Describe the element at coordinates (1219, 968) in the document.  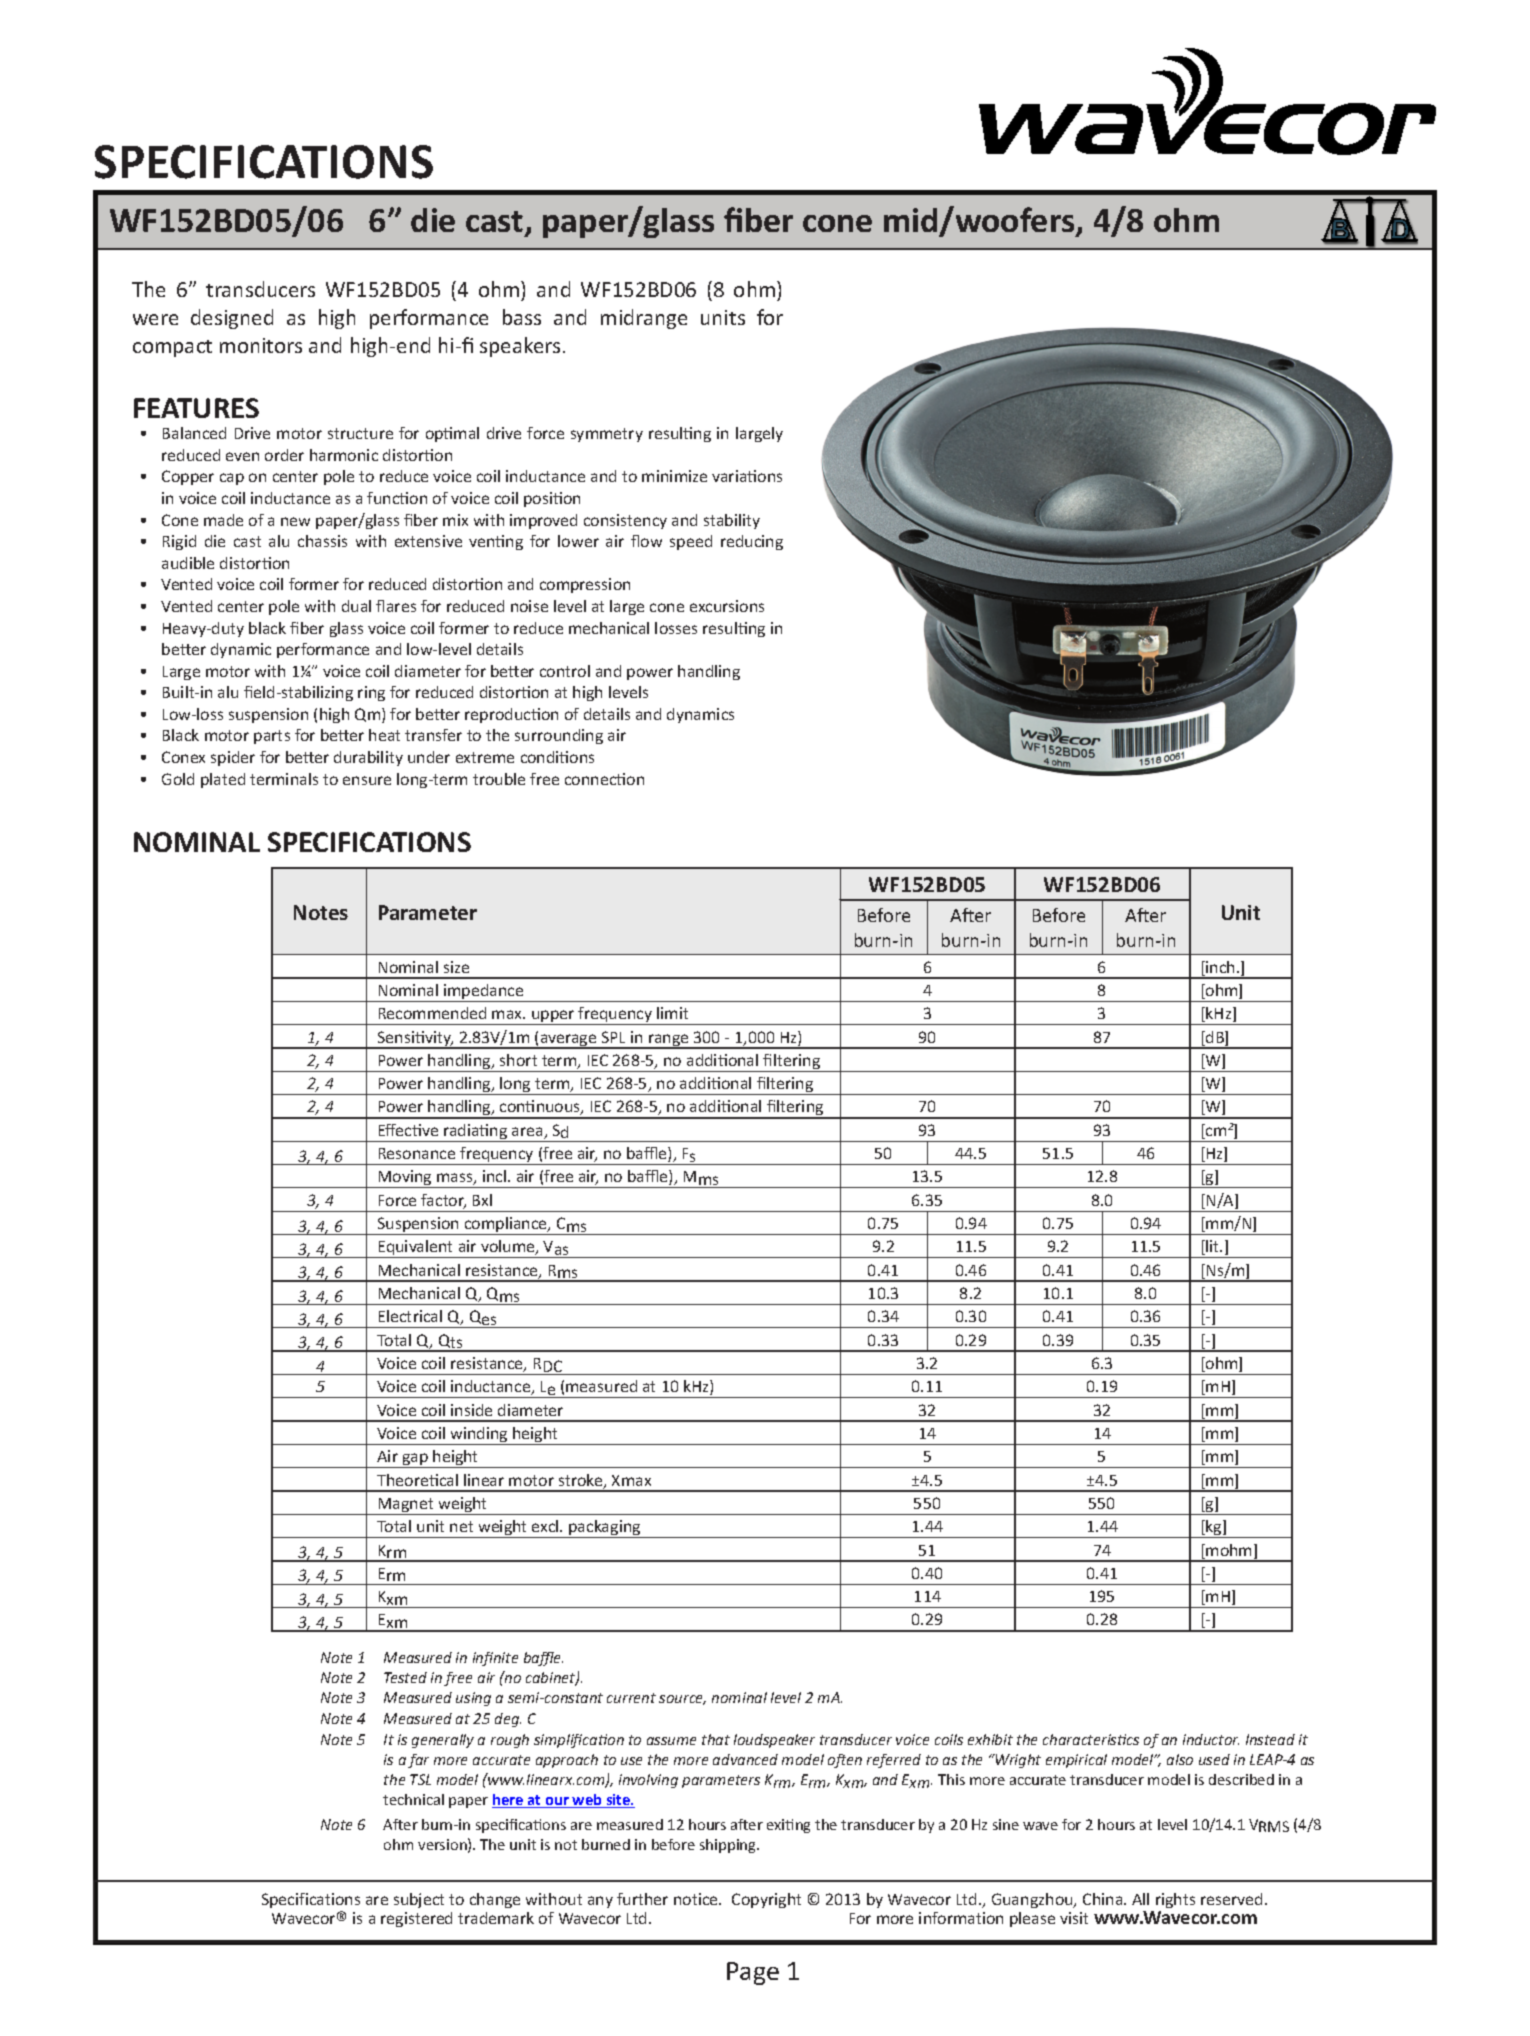
I see `inch` at that location.
